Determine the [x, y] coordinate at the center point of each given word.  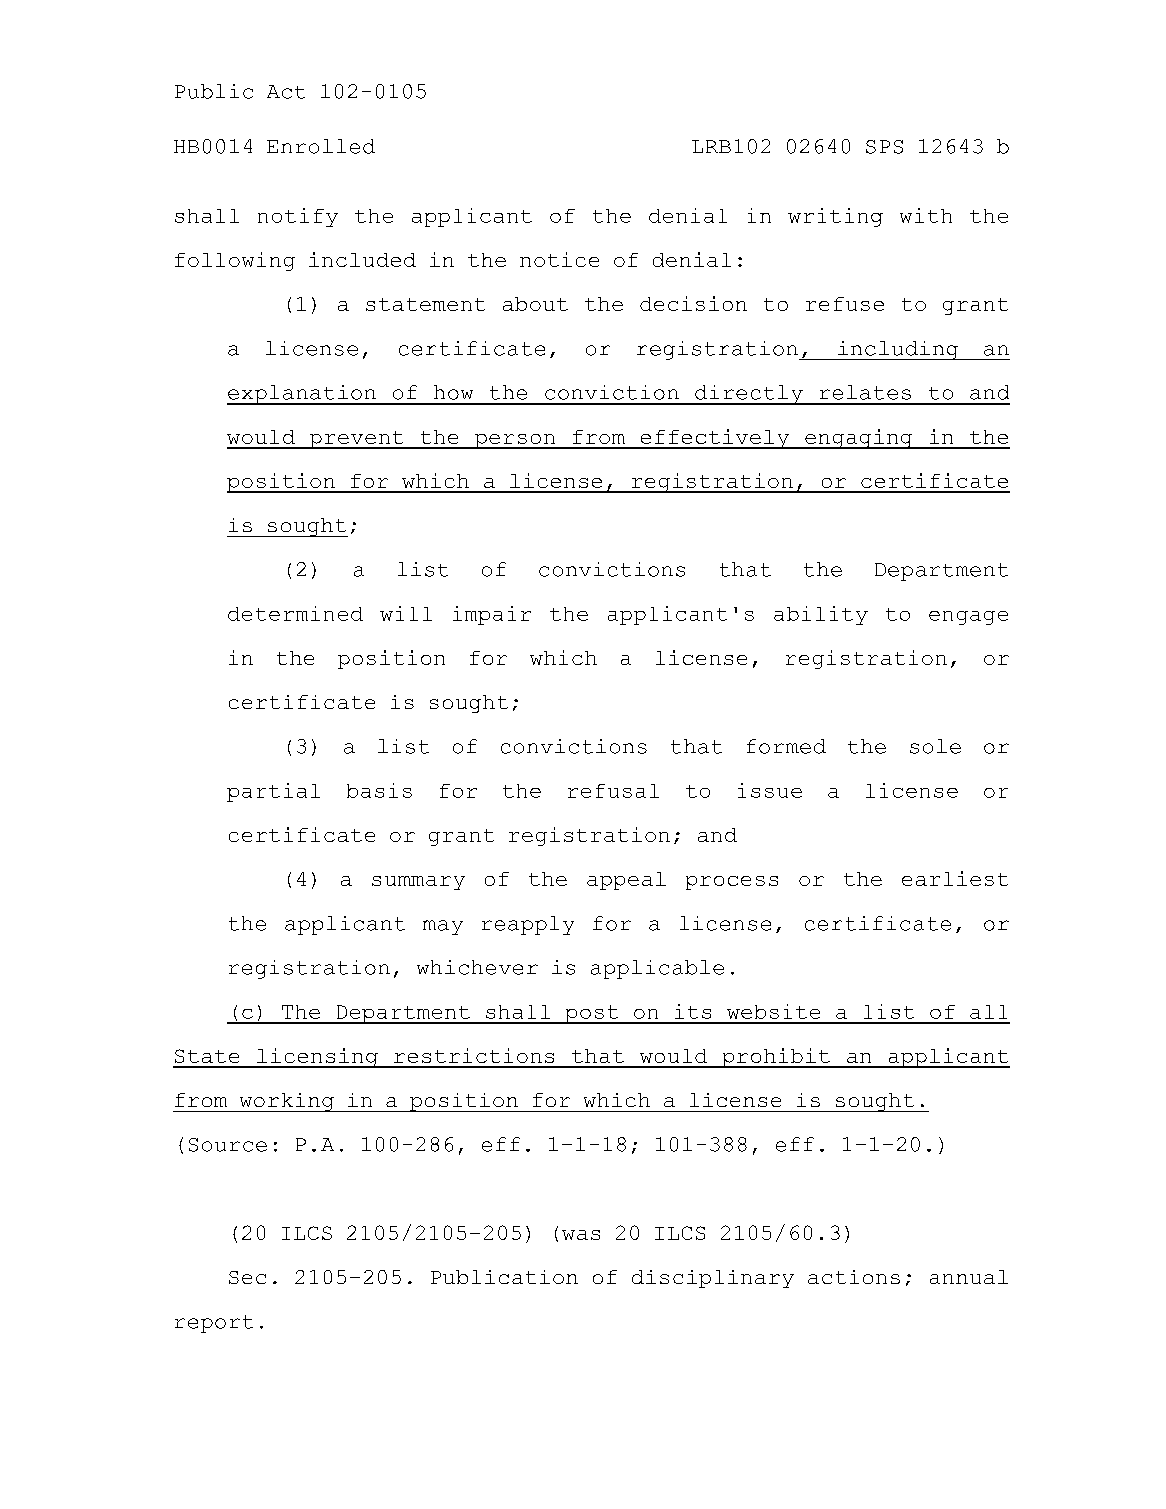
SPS [884, 147]
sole [935, 746]
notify [298, 217]
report [214, 1324]
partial [273, 792]
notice [559, 259]
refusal [613, 791]
